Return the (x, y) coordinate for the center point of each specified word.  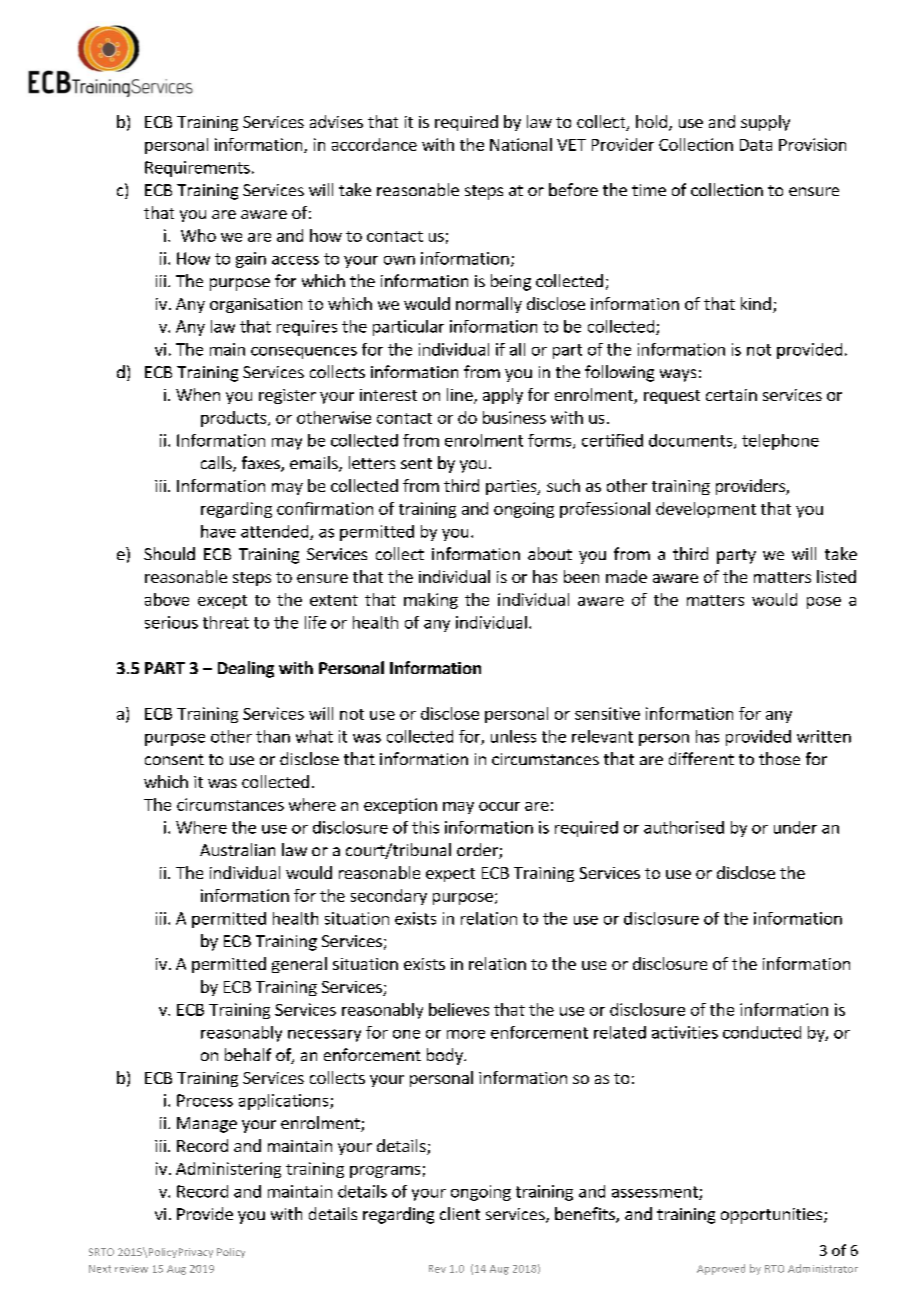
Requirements (197, 169)
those (779, 758)
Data (756, 145)
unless (513, 736)
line (461, 396)
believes (459, 1009)
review (131, 1269)
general (299, 965)
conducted (762, 1032)
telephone (780, 442)
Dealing (246, 669)
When (198, 394)
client (460, 1213)
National (521, 144)
